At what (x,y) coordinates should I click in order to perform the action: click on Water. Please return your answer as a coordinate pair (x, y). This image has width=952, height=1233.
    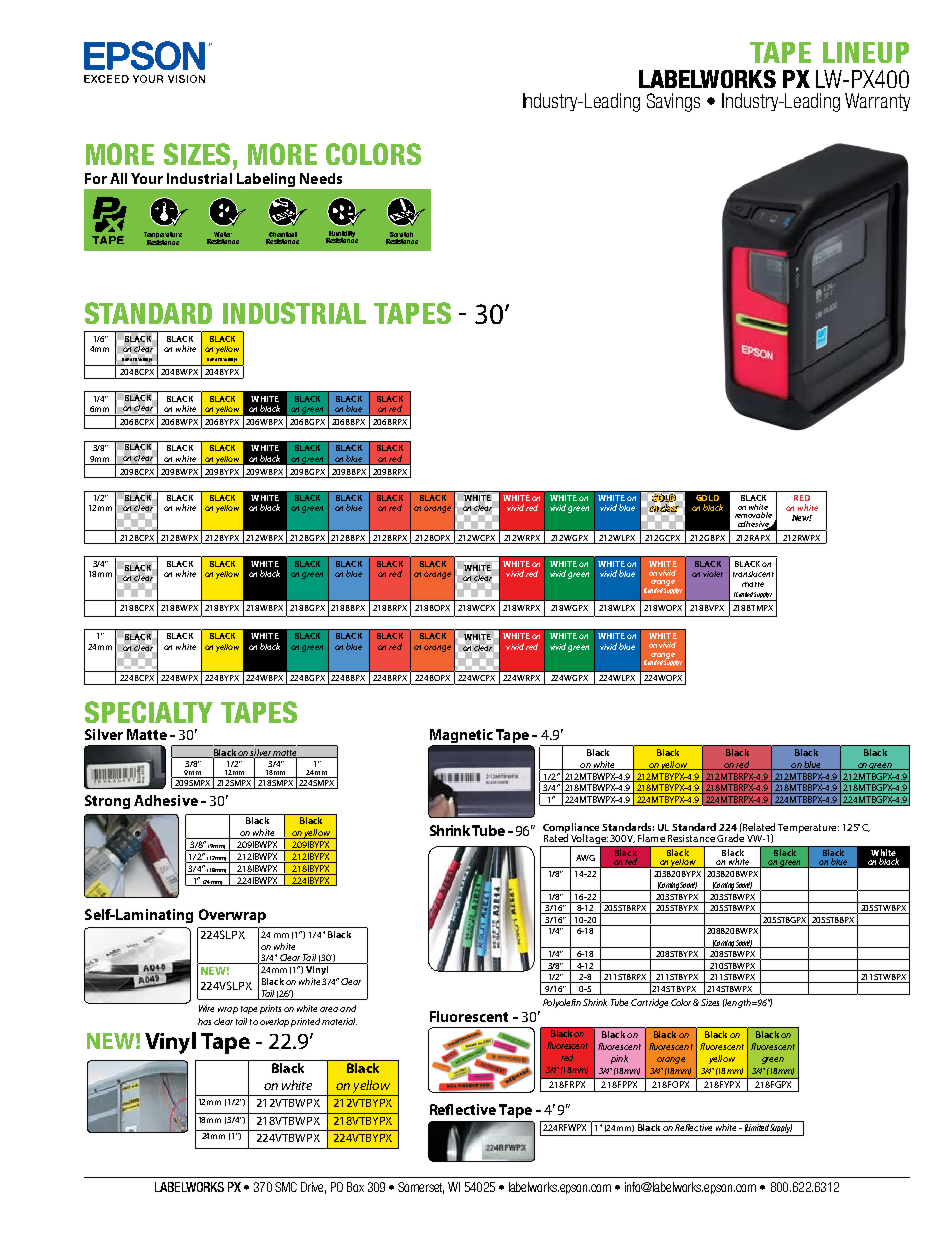
    Looking at the image, I should click on (223, 234).
